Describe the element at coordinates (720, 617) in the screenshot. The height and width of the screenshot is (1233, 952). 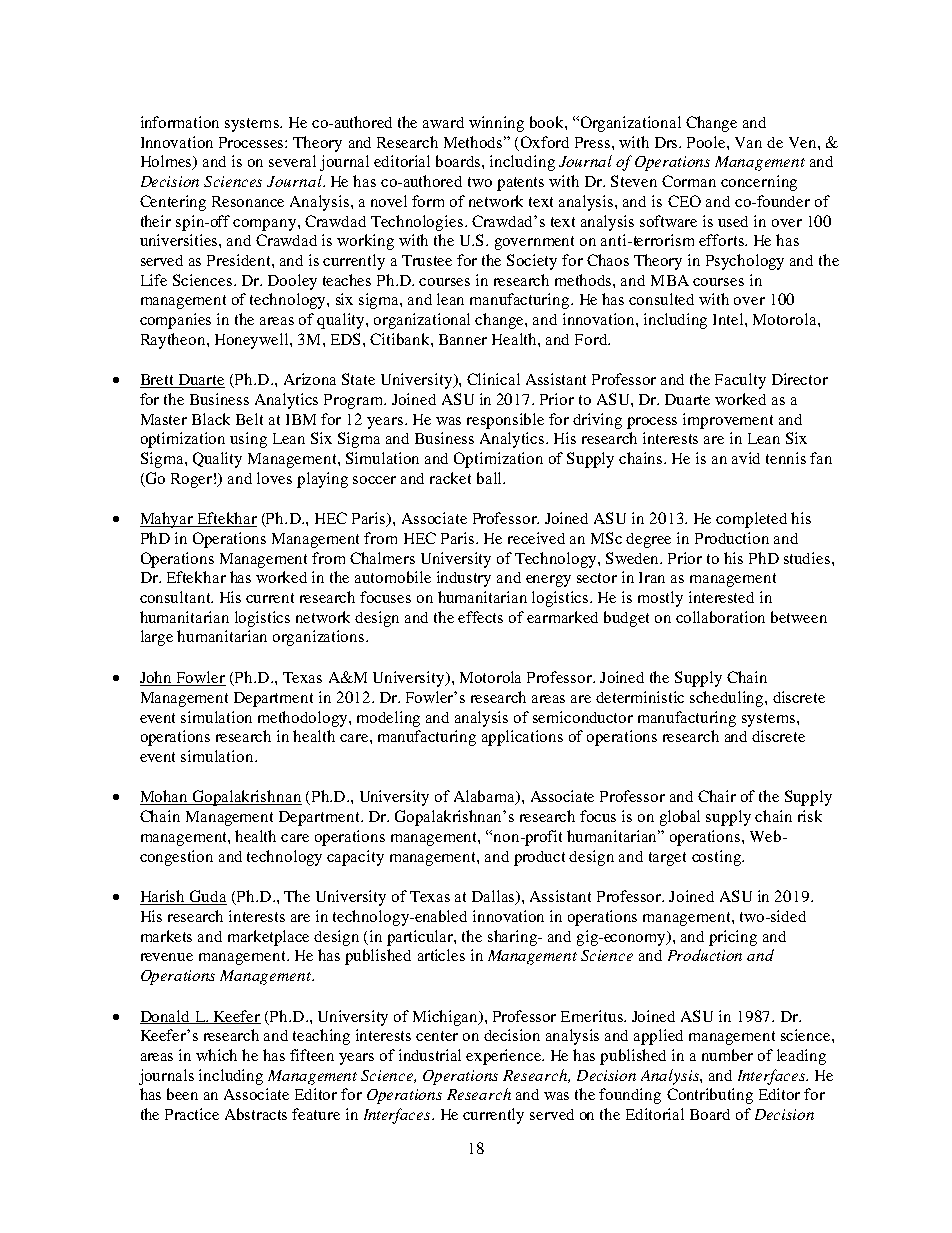
I see `collaboration` at that location.
